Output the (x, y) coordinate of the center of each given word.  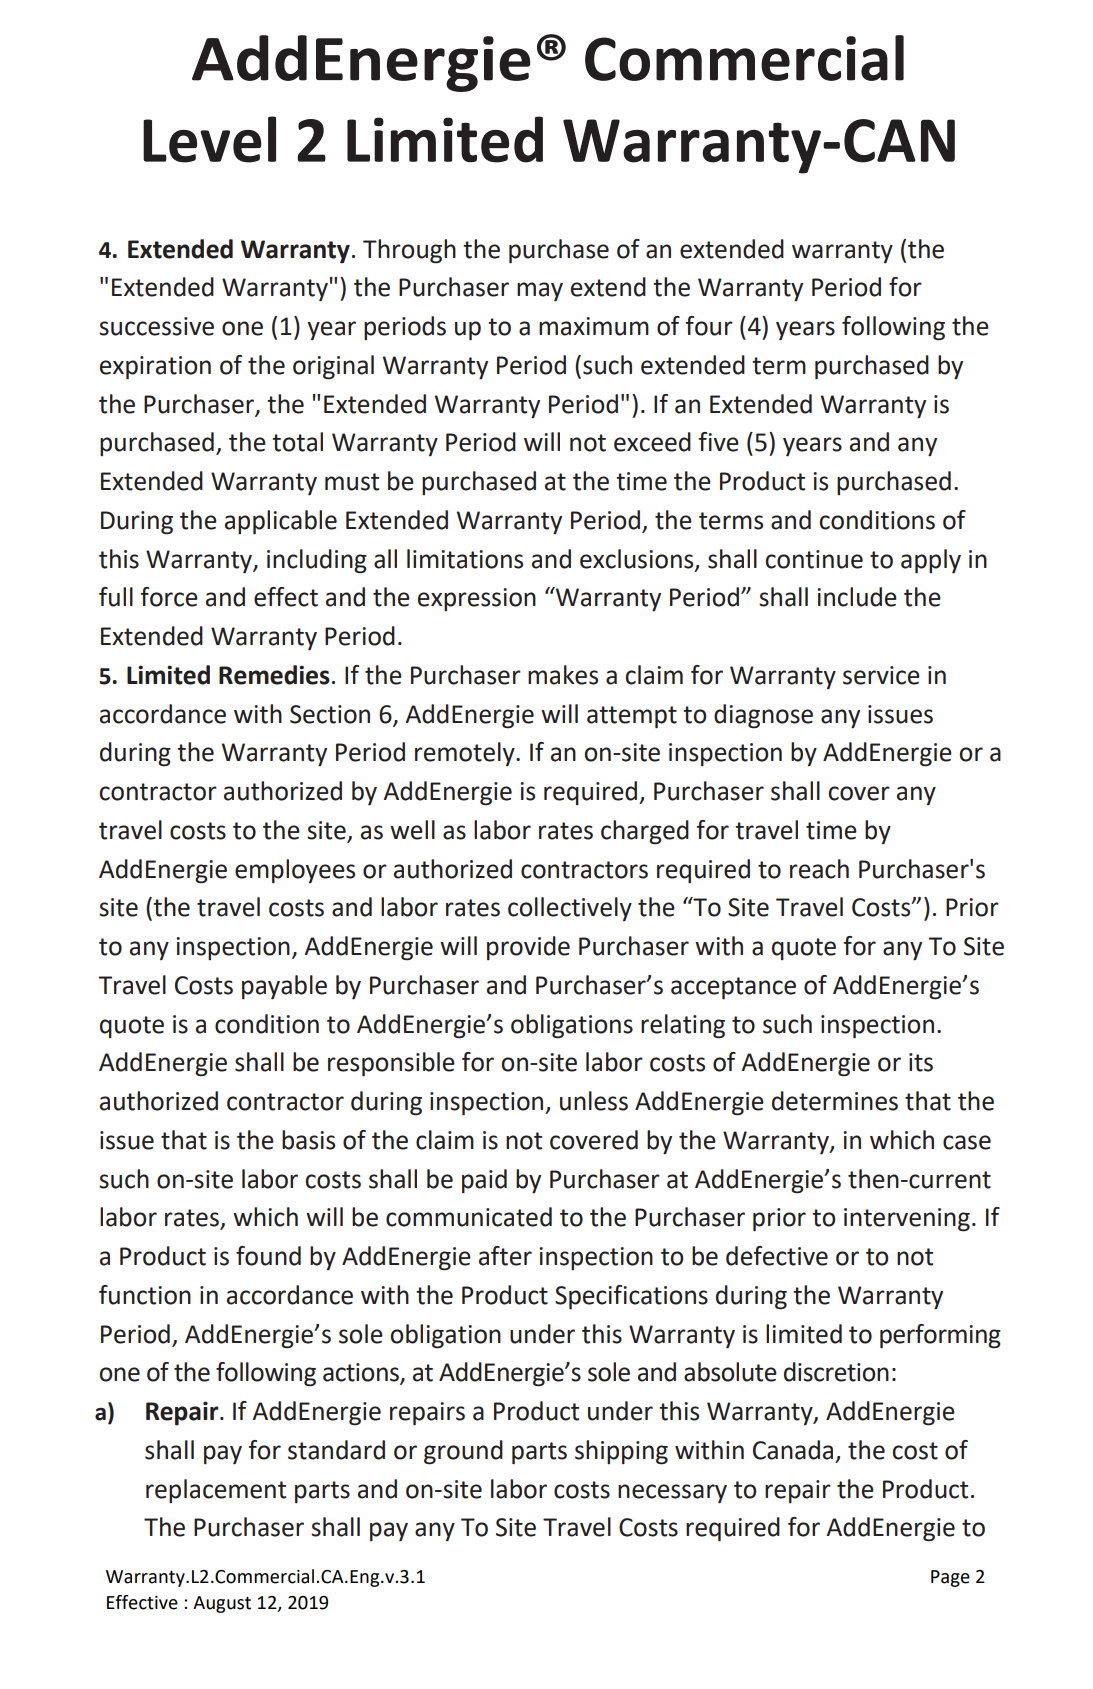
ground (463, 1452)
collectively (570, 909)
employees (295, 871)
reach (819, 869)
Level (209, 139)
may (540, 292)
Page (950, 1578)
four (709, 326)
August (222, 1604)
